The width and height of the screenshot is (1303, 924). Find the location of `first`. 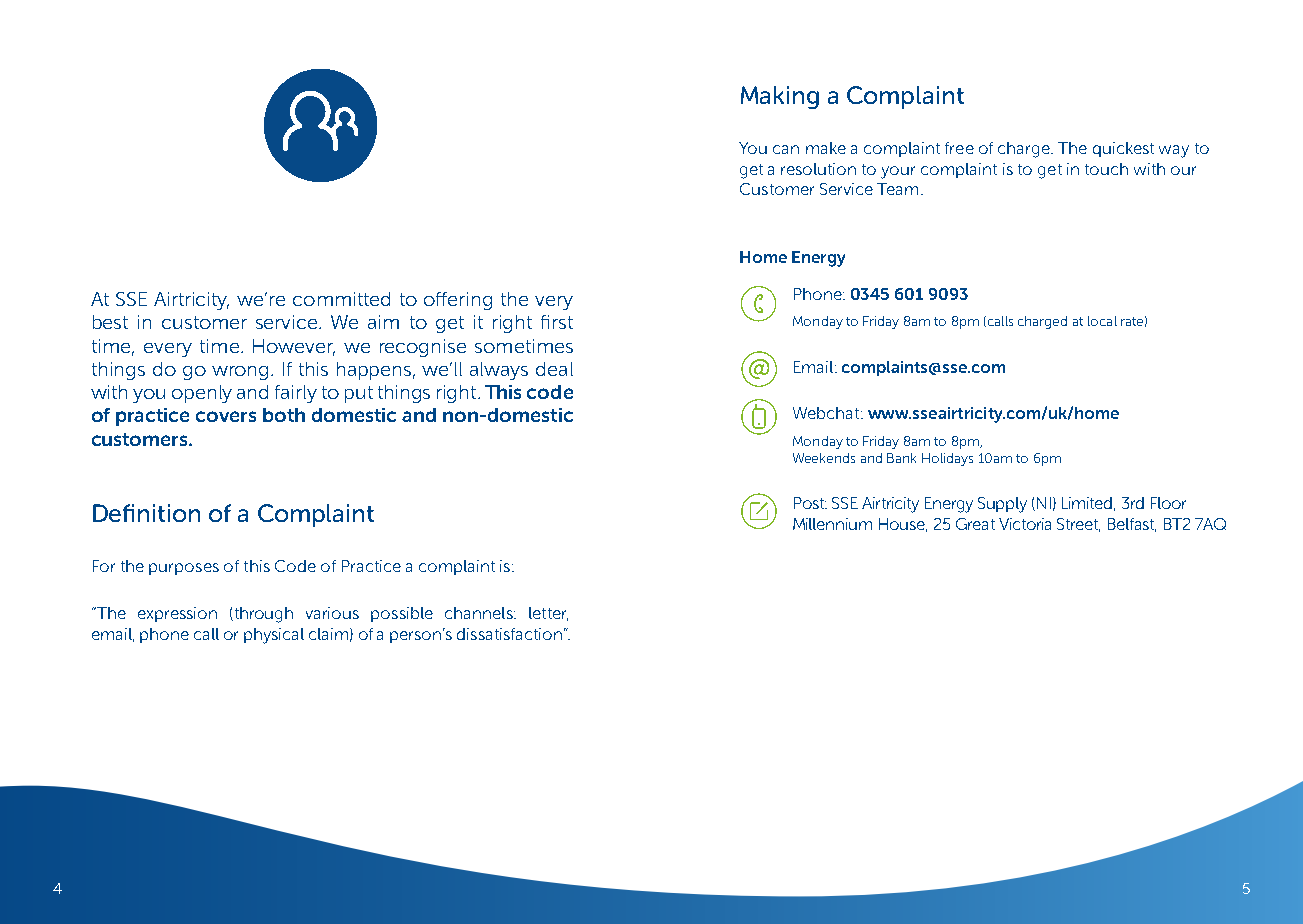

first is located at coordinates (557, 322).
